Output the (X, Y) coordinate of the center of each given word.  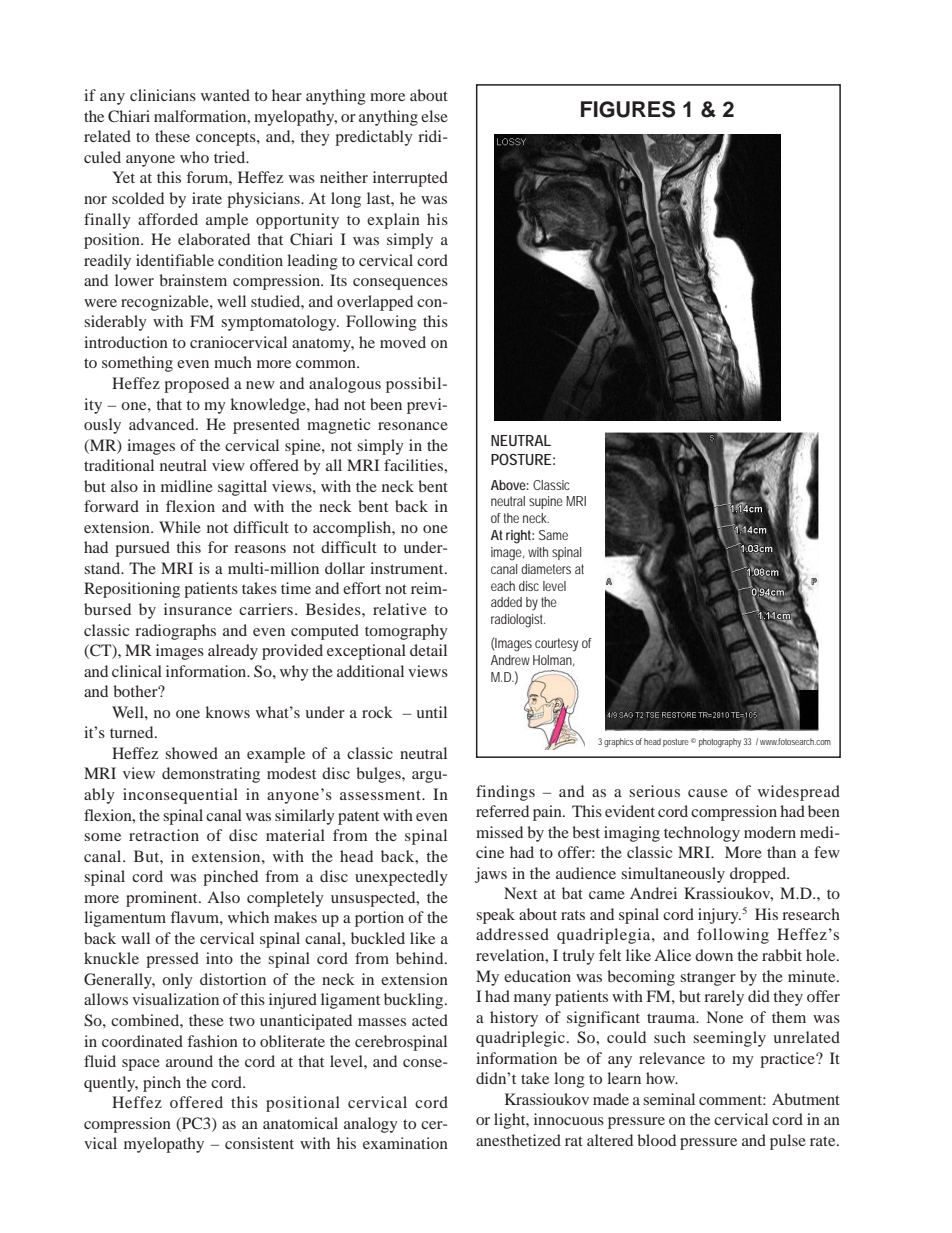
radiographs (175, 632)
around (189, 1061)
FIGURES (628, 109)
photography (720, 742)
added (506, 602)
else (434, 116)
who (194, 157)
